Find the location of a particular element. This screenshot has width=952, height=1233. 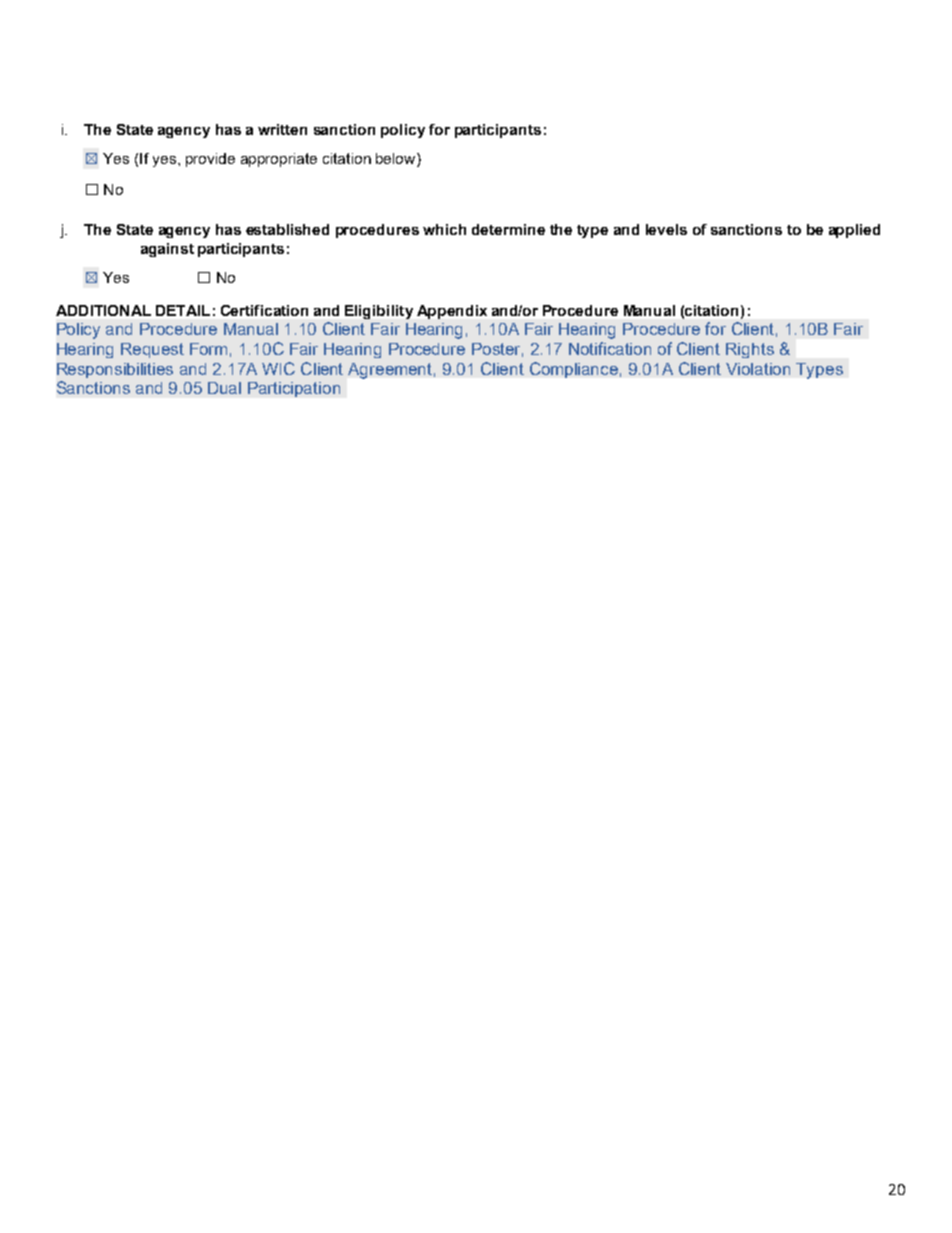

Violation is located at coordinates (758, 369).
